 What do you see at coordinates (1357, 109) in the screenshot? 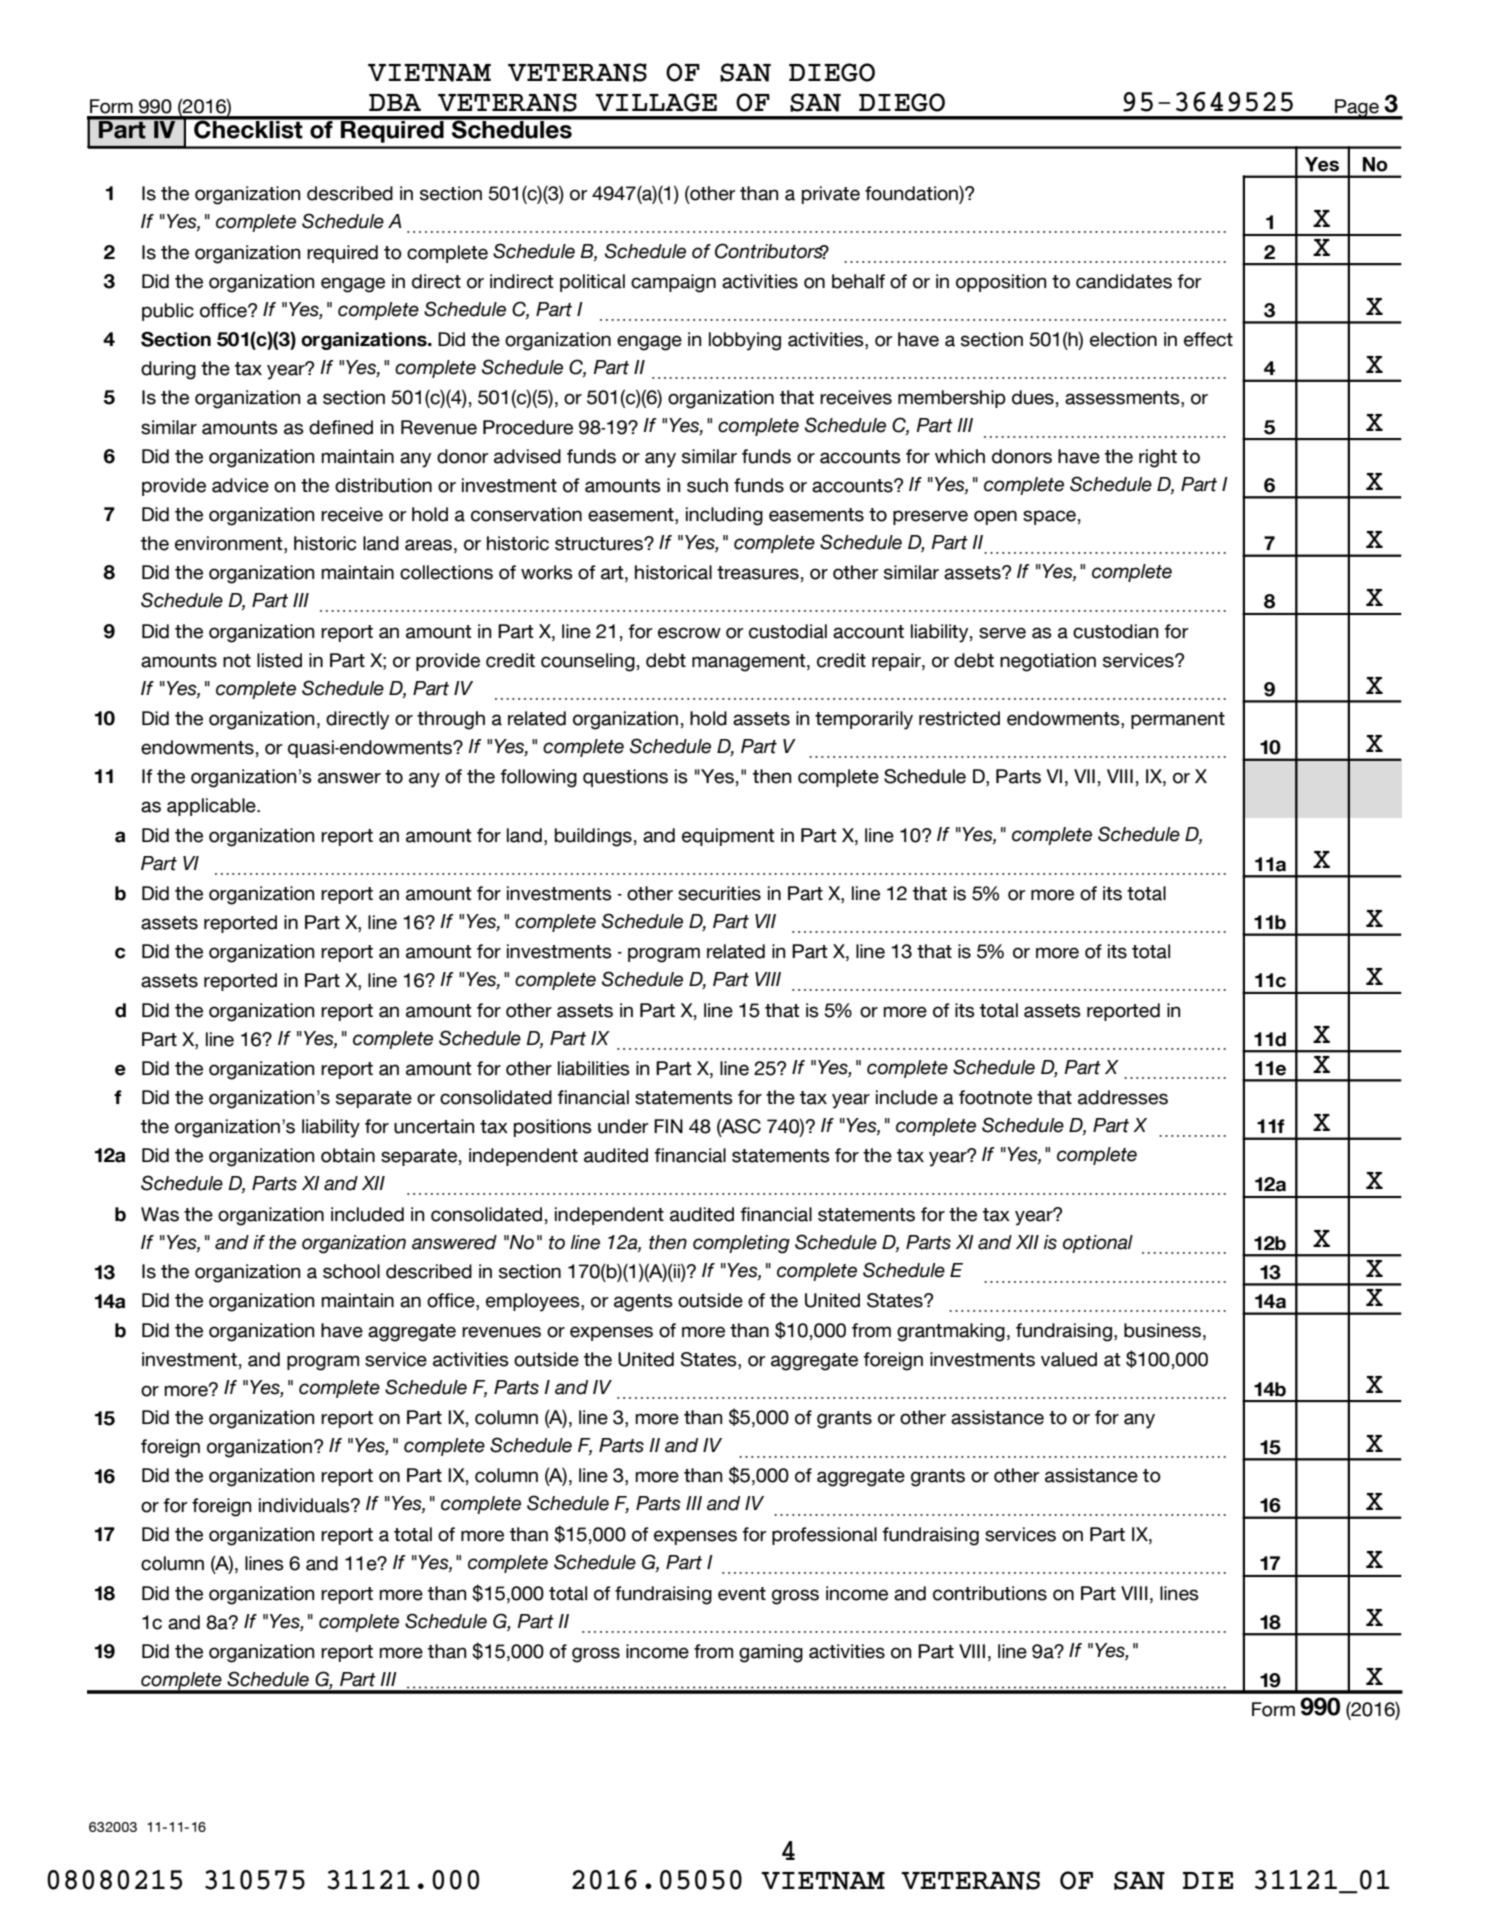
I see `Page` at bounding box center [1357, 109].
